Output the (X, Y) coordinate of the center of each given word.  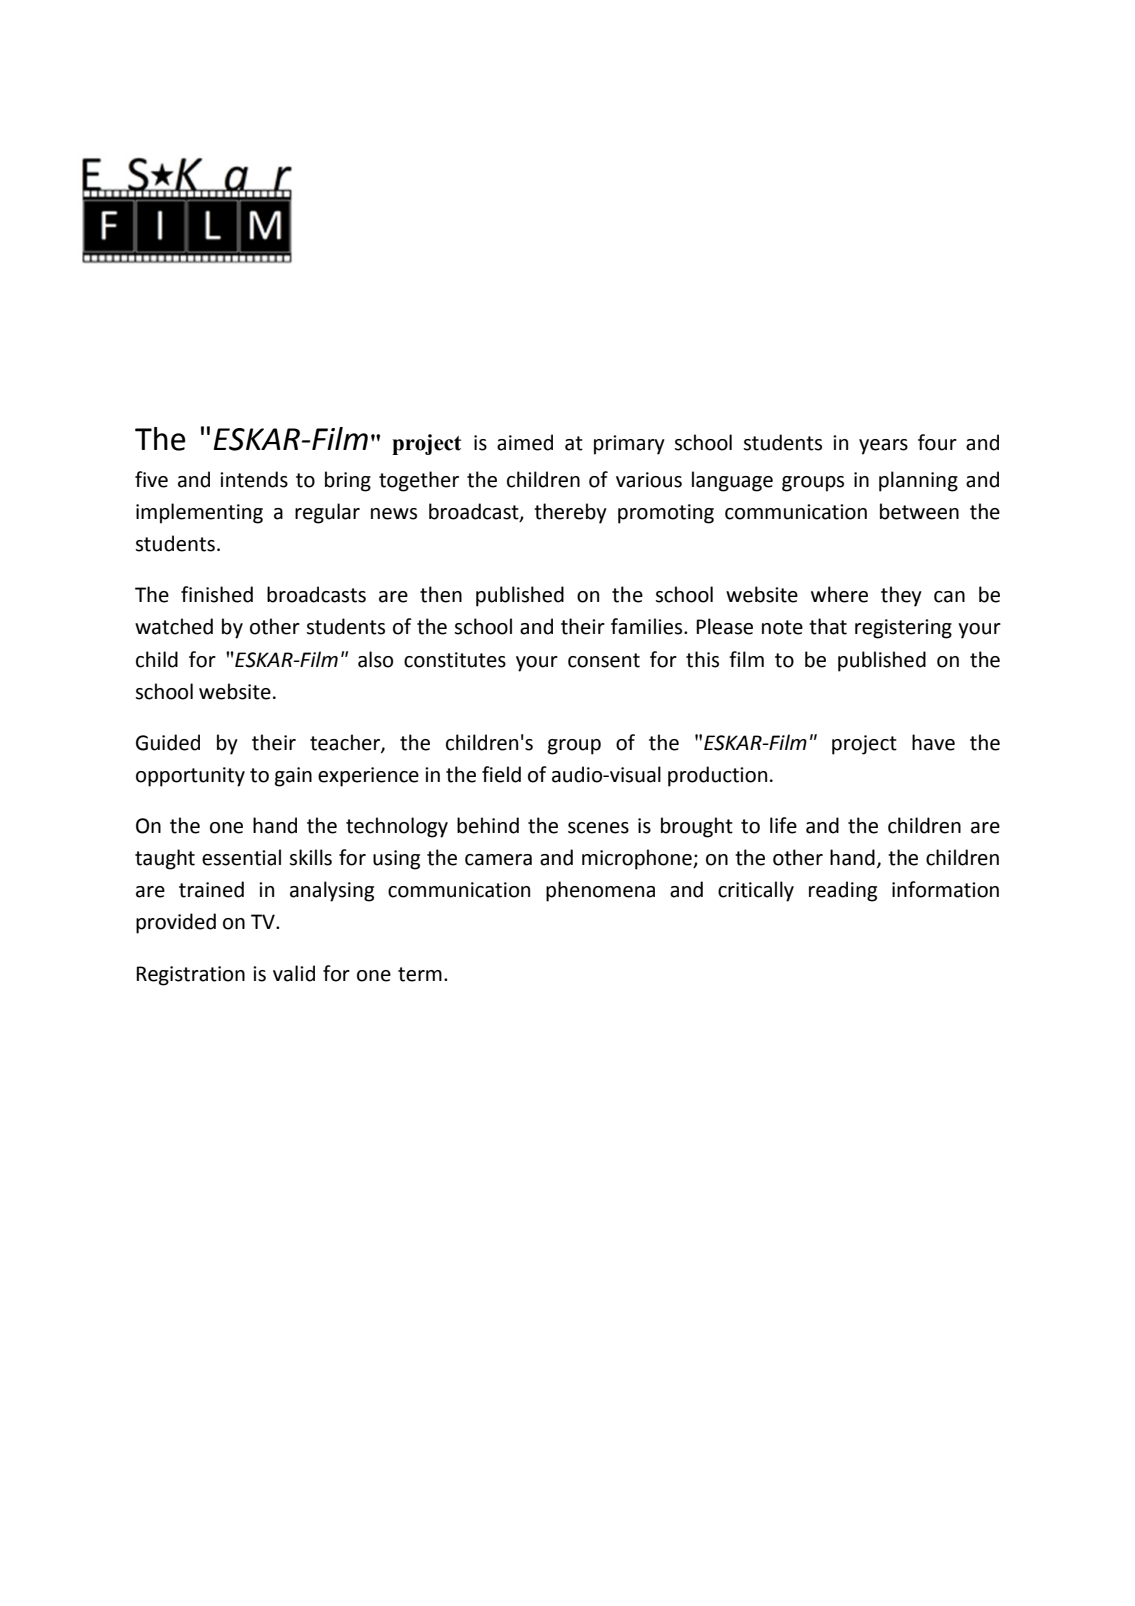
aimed (525, 442)
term (420, 974)
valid (294, 973)
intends (254, 479)
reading (843, 891)
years (883, 447)
